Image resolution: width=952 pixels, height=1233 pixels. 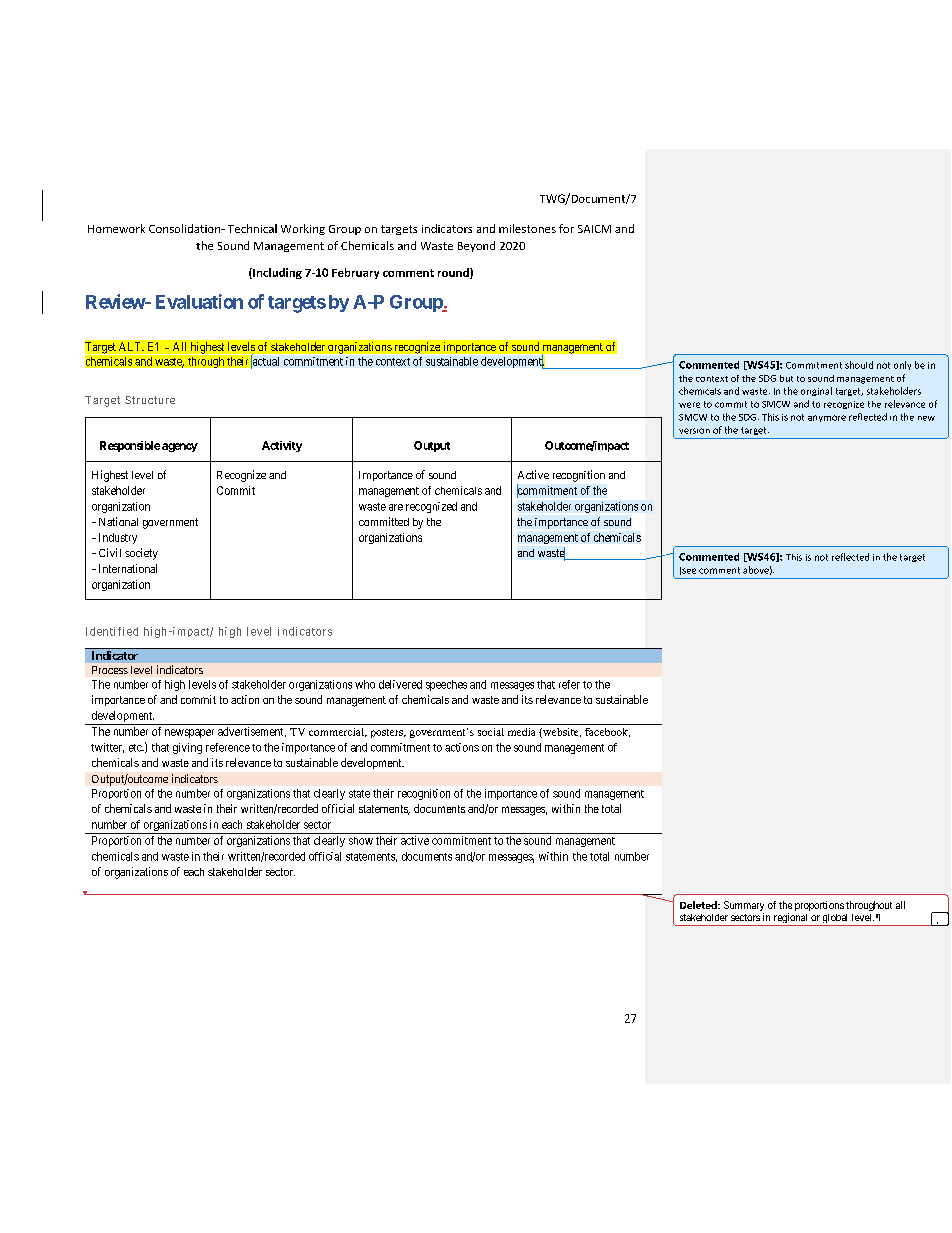 I want to click on are, so click(x=396, y=507).
